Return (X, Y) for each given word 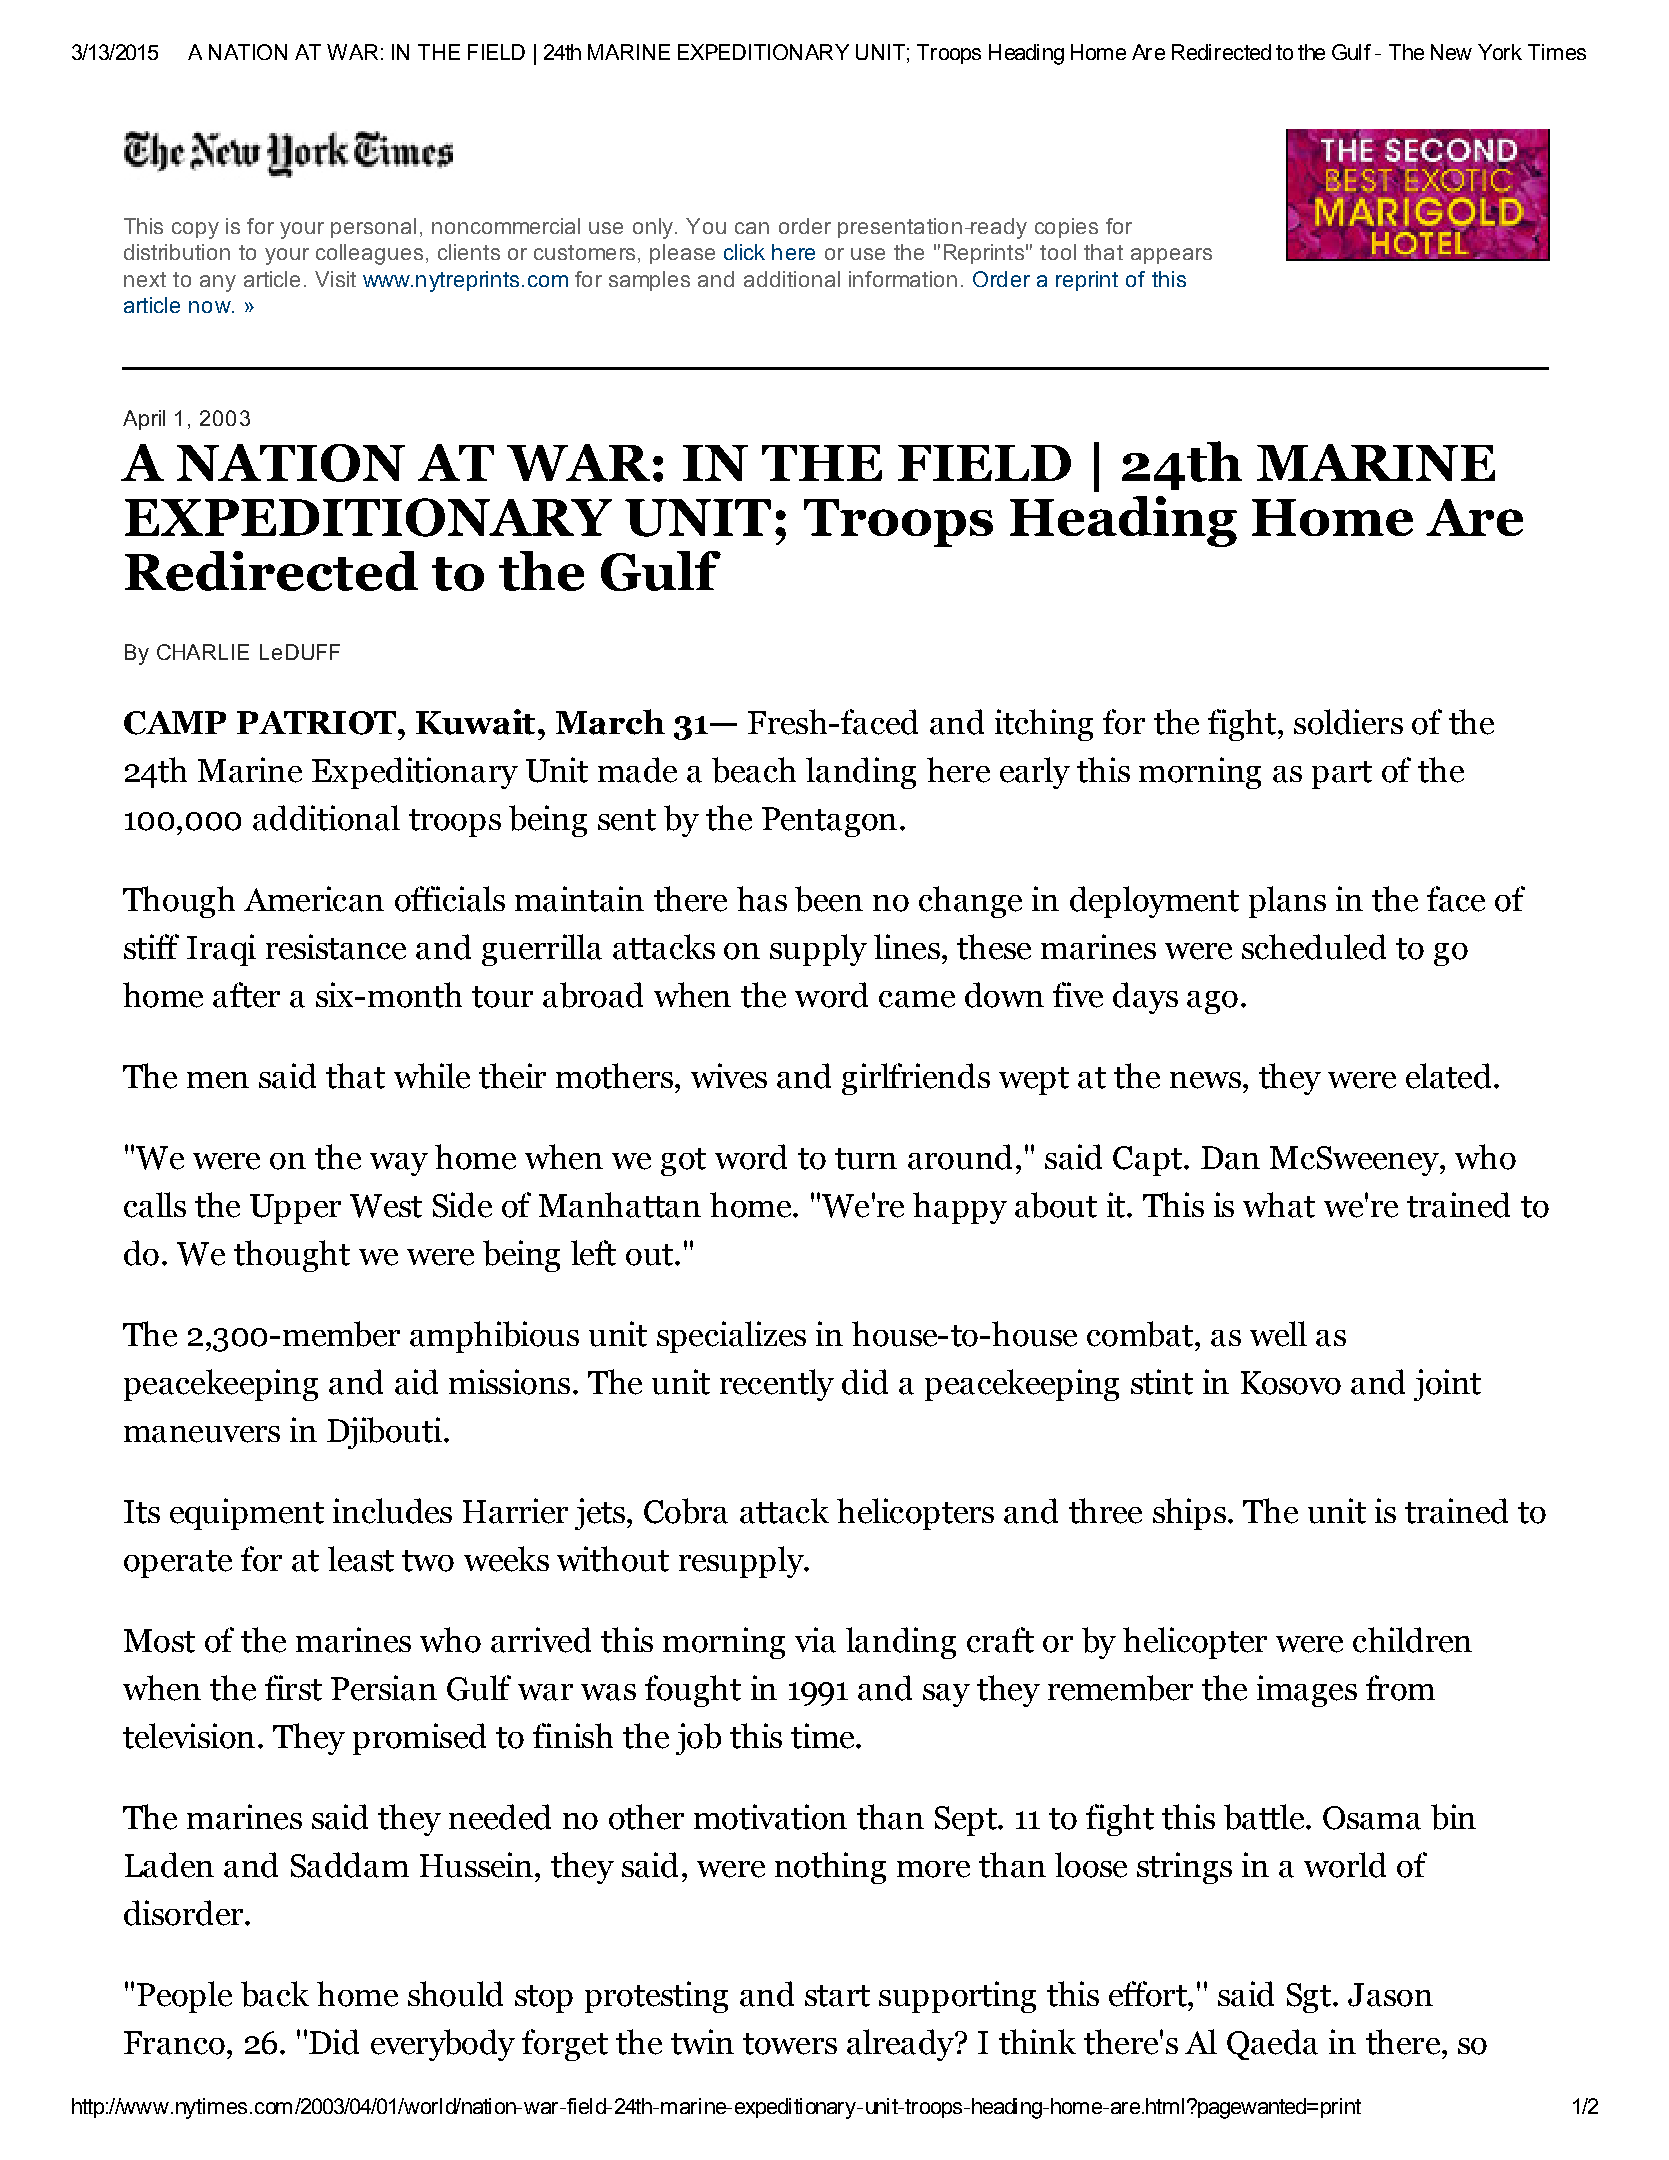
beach (754, 770)
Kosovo (1291, 1383)
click (744, 252)
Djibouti (384, 1433)
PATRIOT (318, 723)
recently (777, 1385)
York (1500, 52)
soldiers (1348, 722)
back (275, 1994)
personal (373, 228)
